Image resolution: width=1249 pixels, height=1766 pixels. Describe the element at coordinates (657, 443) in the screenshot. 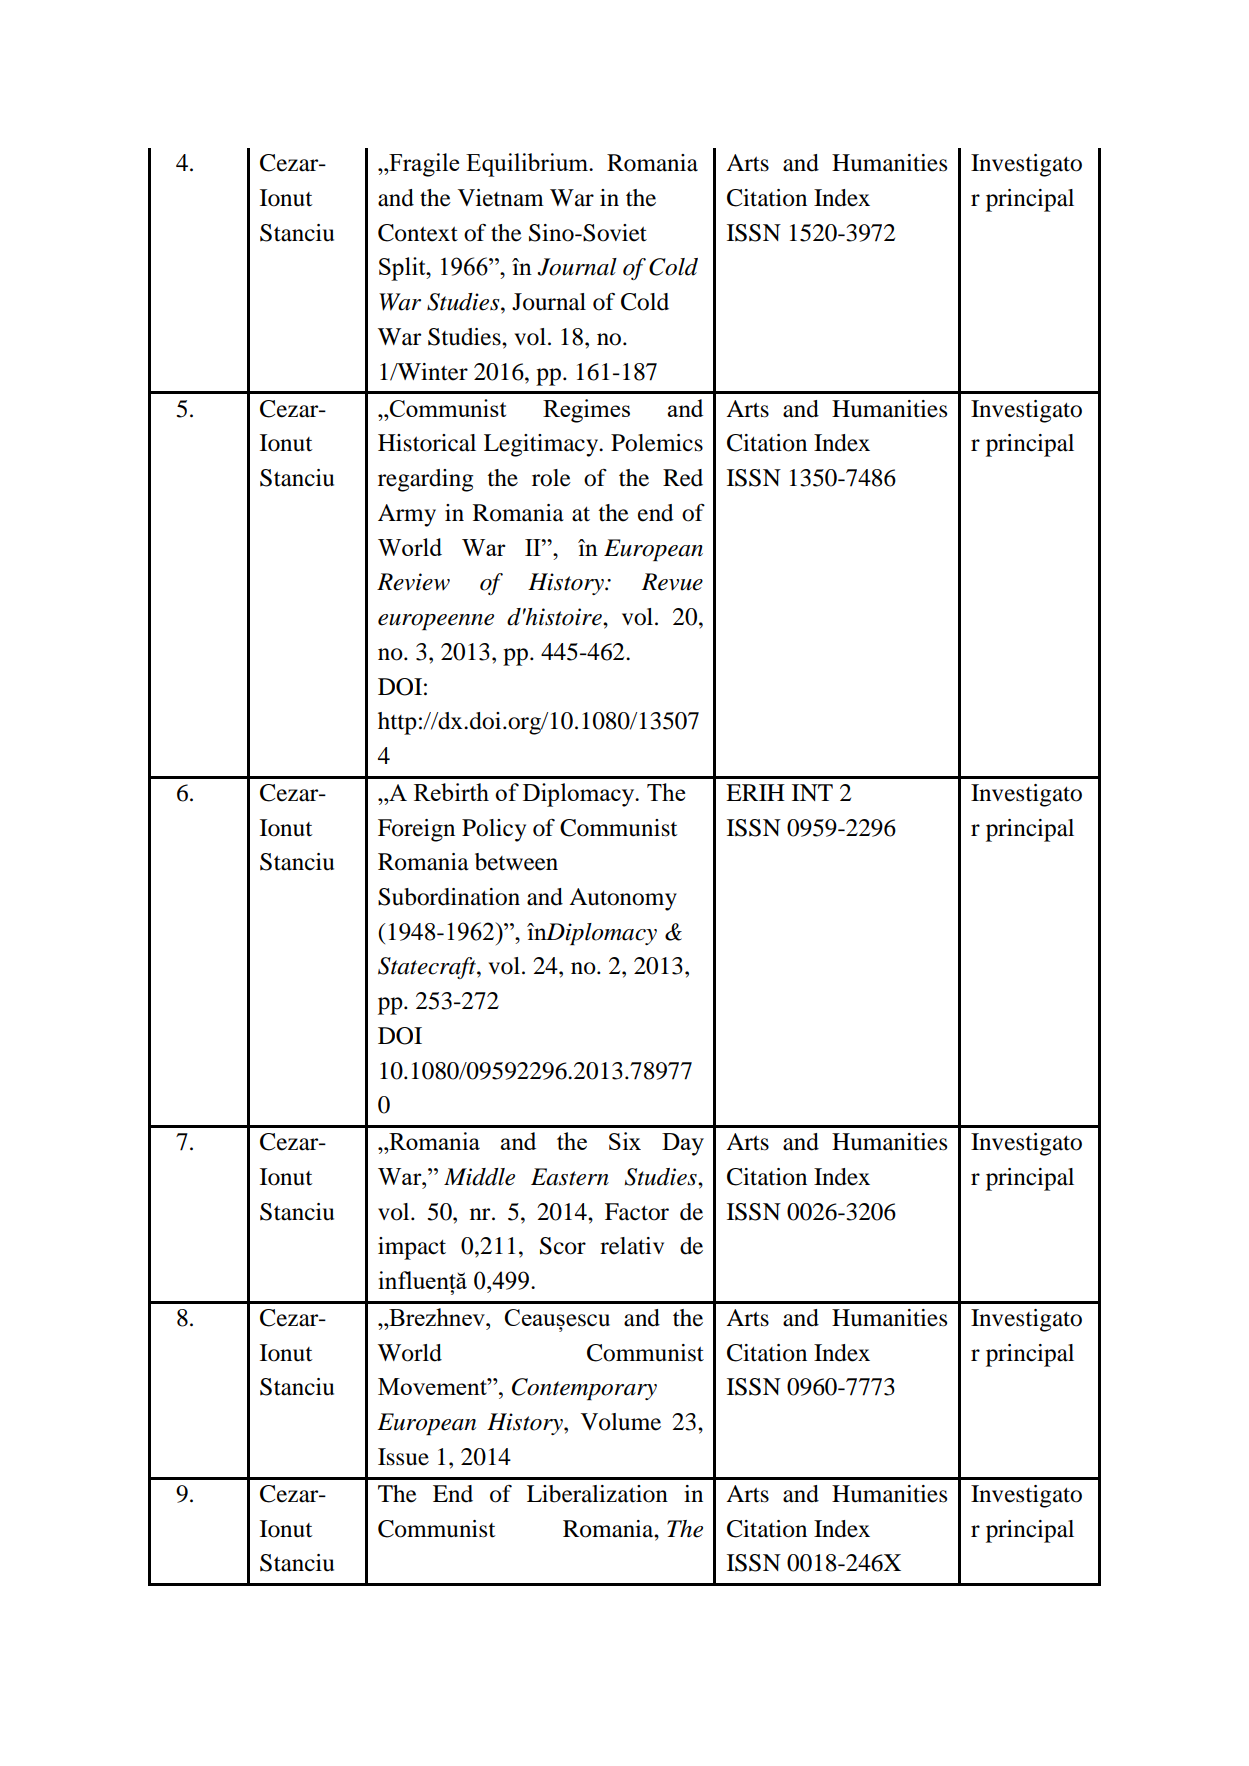

I see `Polemics` at that location.
